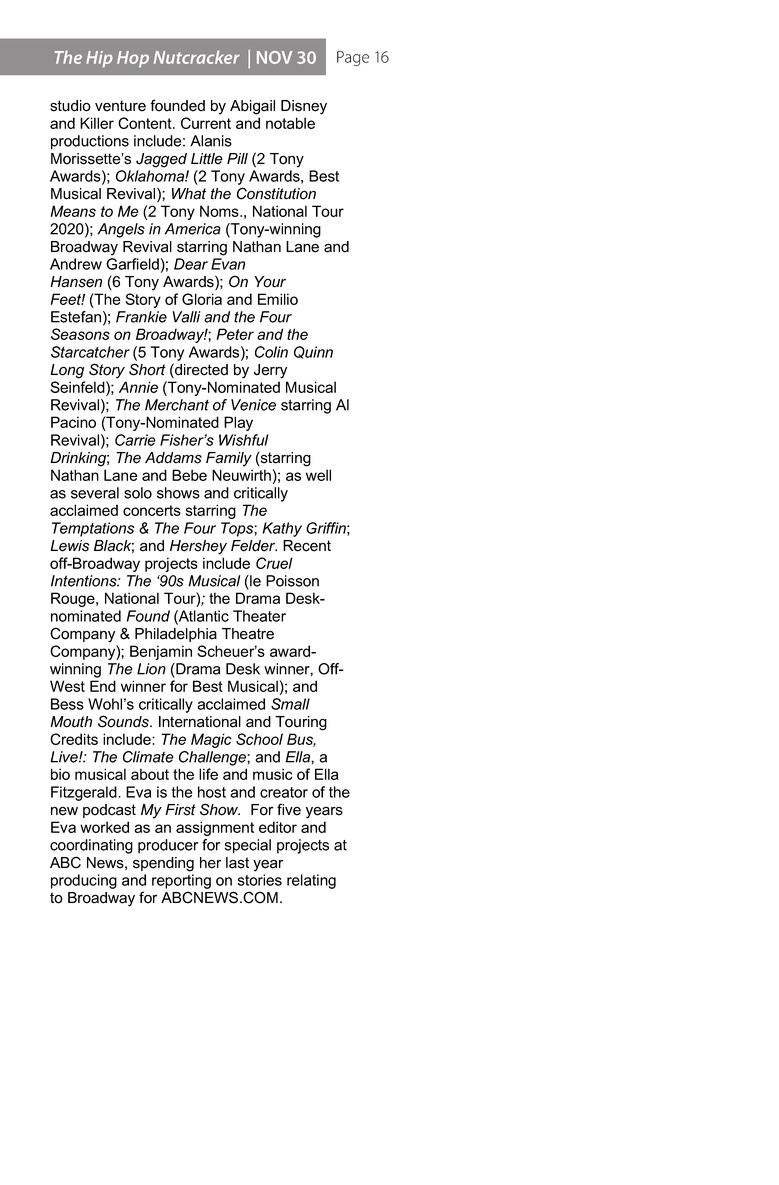 Image resolution: width=779 pixels, height=1185 pixels. Describe the element at coordinates (197, 57) in the screenshot. I see `Nutcracker` at that location.
